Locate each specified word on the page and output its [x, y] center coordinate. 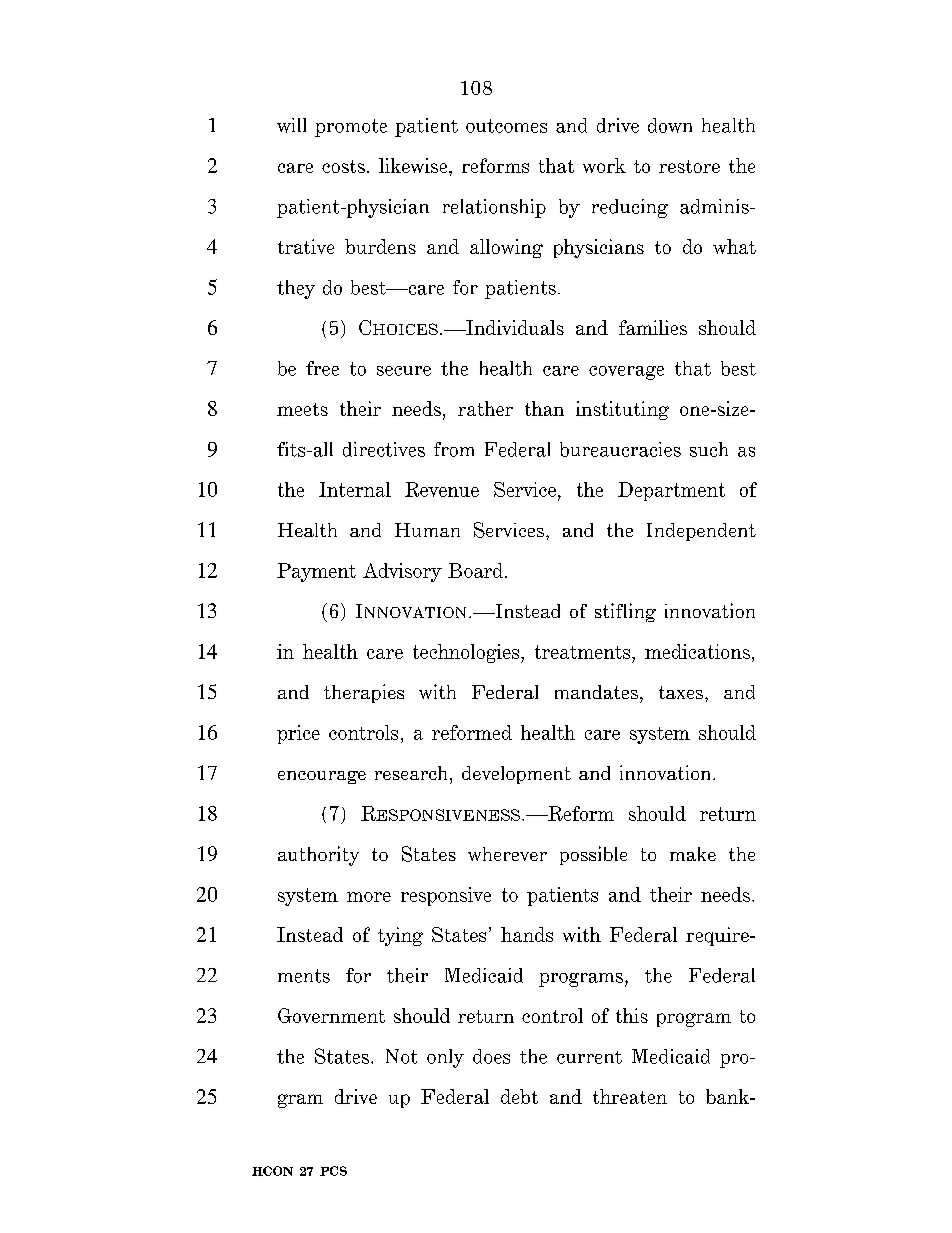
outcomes [506, 126]
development [516, 775]
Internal [355, 489]
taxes [682, 692]
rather [485, 408]
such [709, 449]
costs [343, 166]
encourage [322, 777]
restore [689, 166]
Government [331, 1015]
